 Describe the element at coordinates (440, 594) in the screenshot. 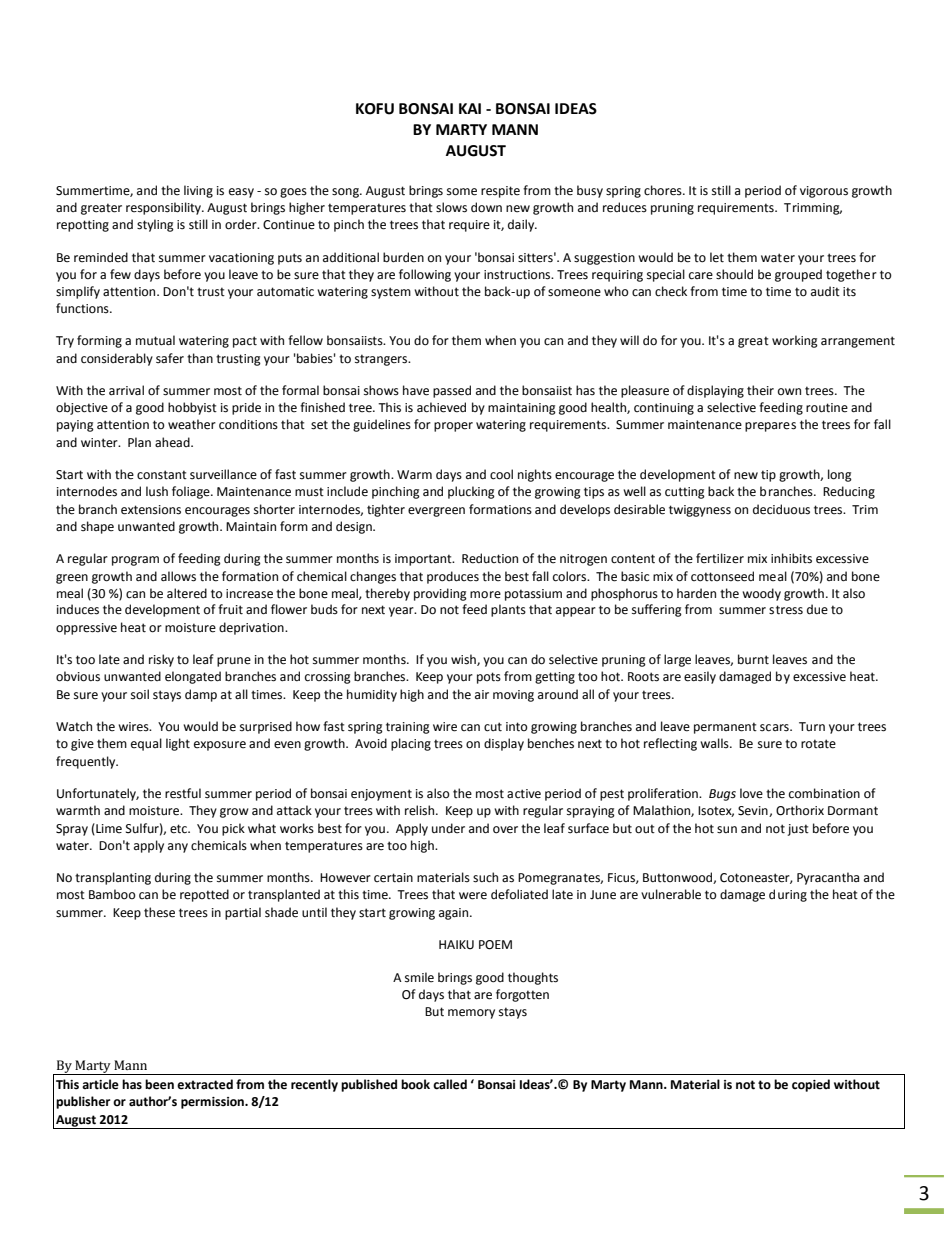

I see `providing` at that location.
